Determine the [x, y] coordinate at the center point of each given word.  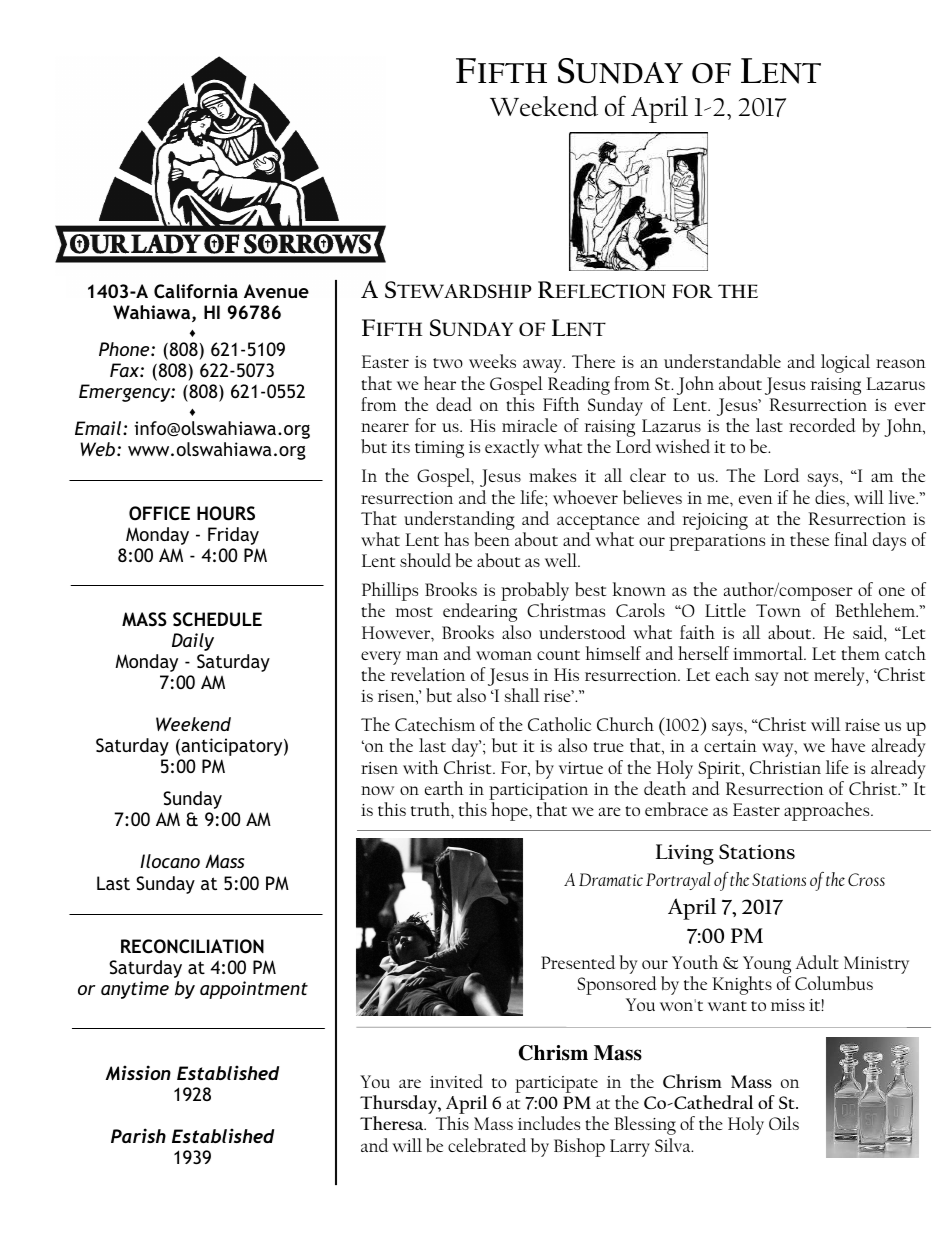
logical [845, 363]
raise [862, 725]
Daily [193, 642]
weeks [492, 361]
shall [521, 695]
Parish [138, 1135]
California [196, 291]
